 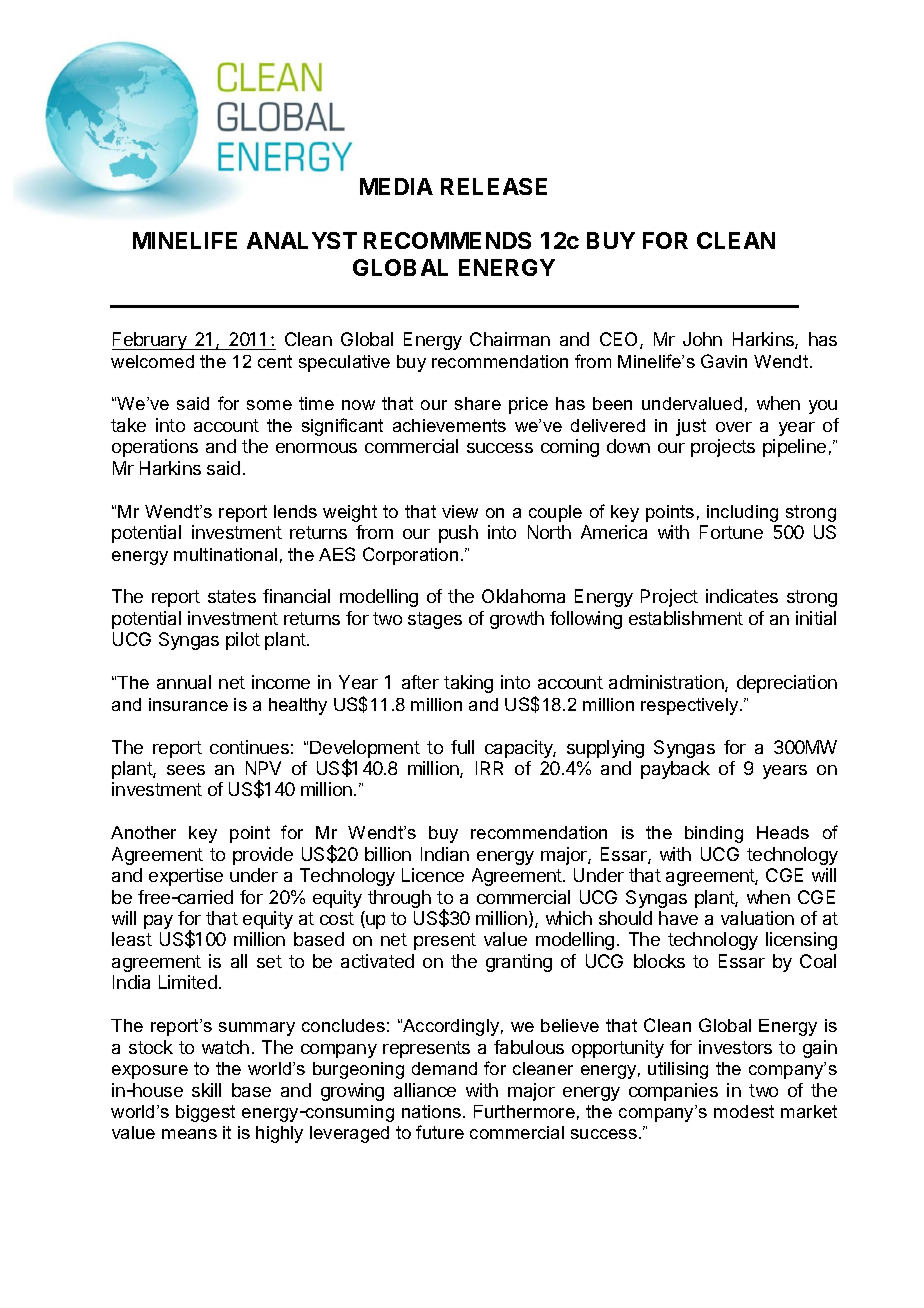 What do you see at coordinates (184, 682) in the image?
I see `annual` at bounding box center [184, 682].
